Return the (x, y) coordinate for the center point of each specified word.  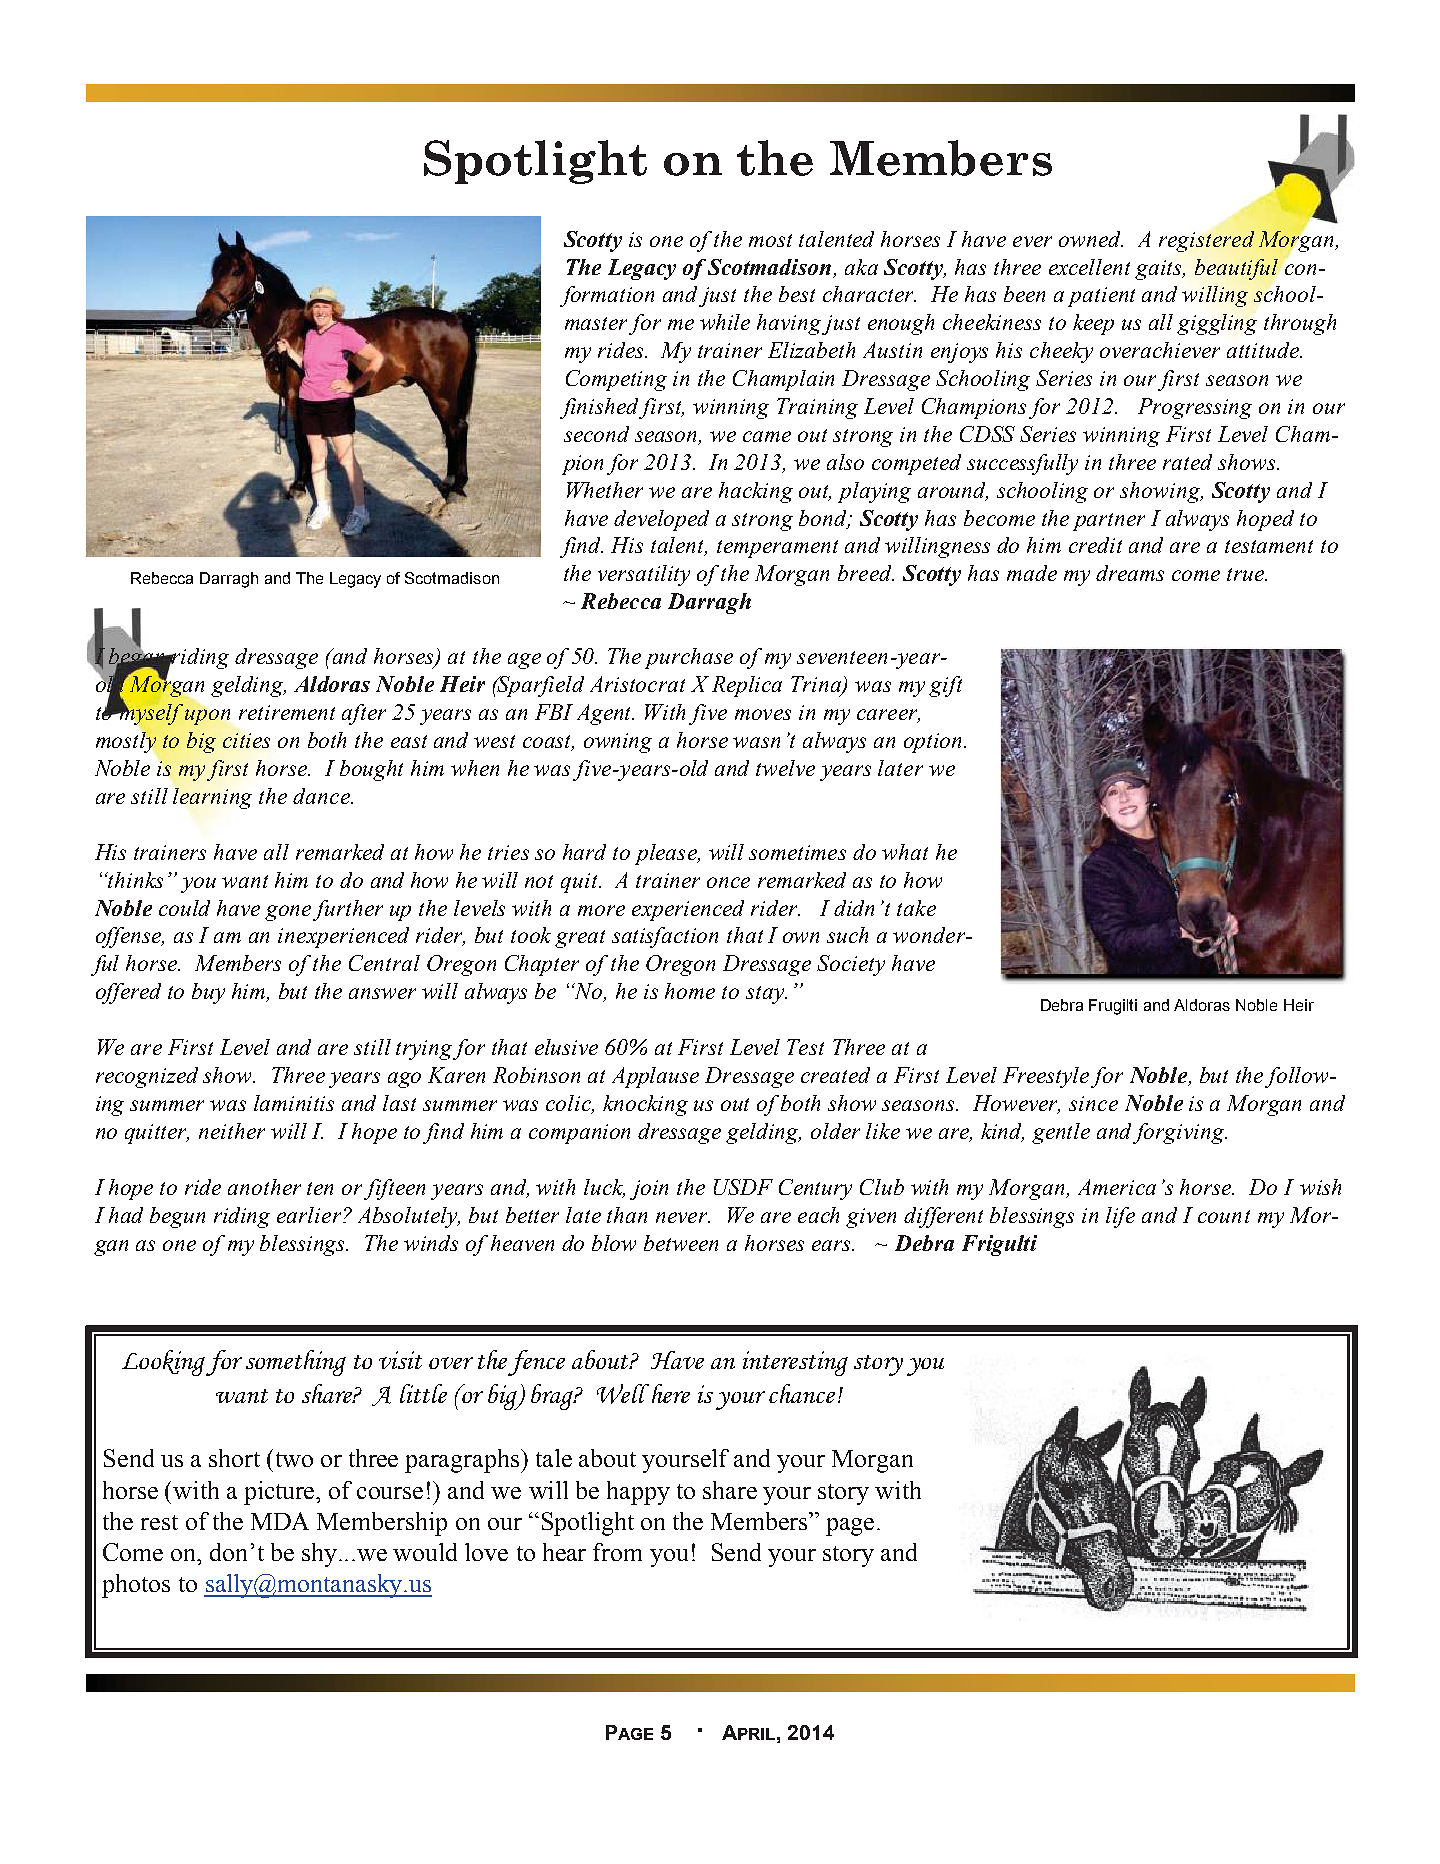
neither (232, 1131)
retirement (287, 712)
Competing (616, 380)
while (725, 322)
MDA (280, 1521)
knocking (645, 1105)
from (617, 1552)
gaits (1160, 270)
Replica (747, 686)
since (1093, 1103)
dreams (1130, 573)
